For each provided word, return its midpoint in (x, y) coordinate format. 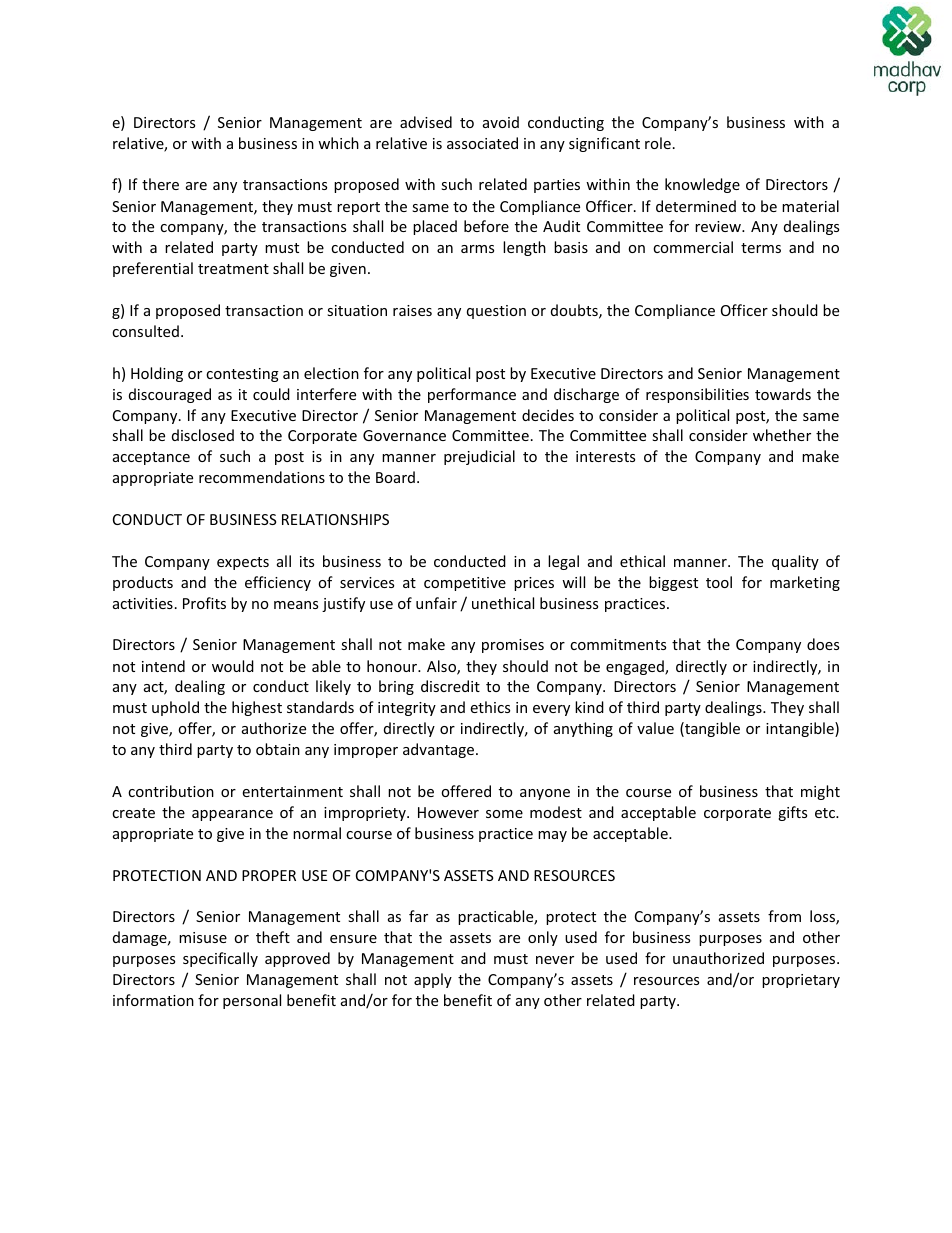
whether (782, 435)
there (160, 184)
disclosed (203, 435)
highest (257, 708)
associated (482, 143)
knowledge (702, 185)
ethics (490, 707)
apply (433, 980)
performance (472, 395)
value (655, 728)
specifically (220, 959)
